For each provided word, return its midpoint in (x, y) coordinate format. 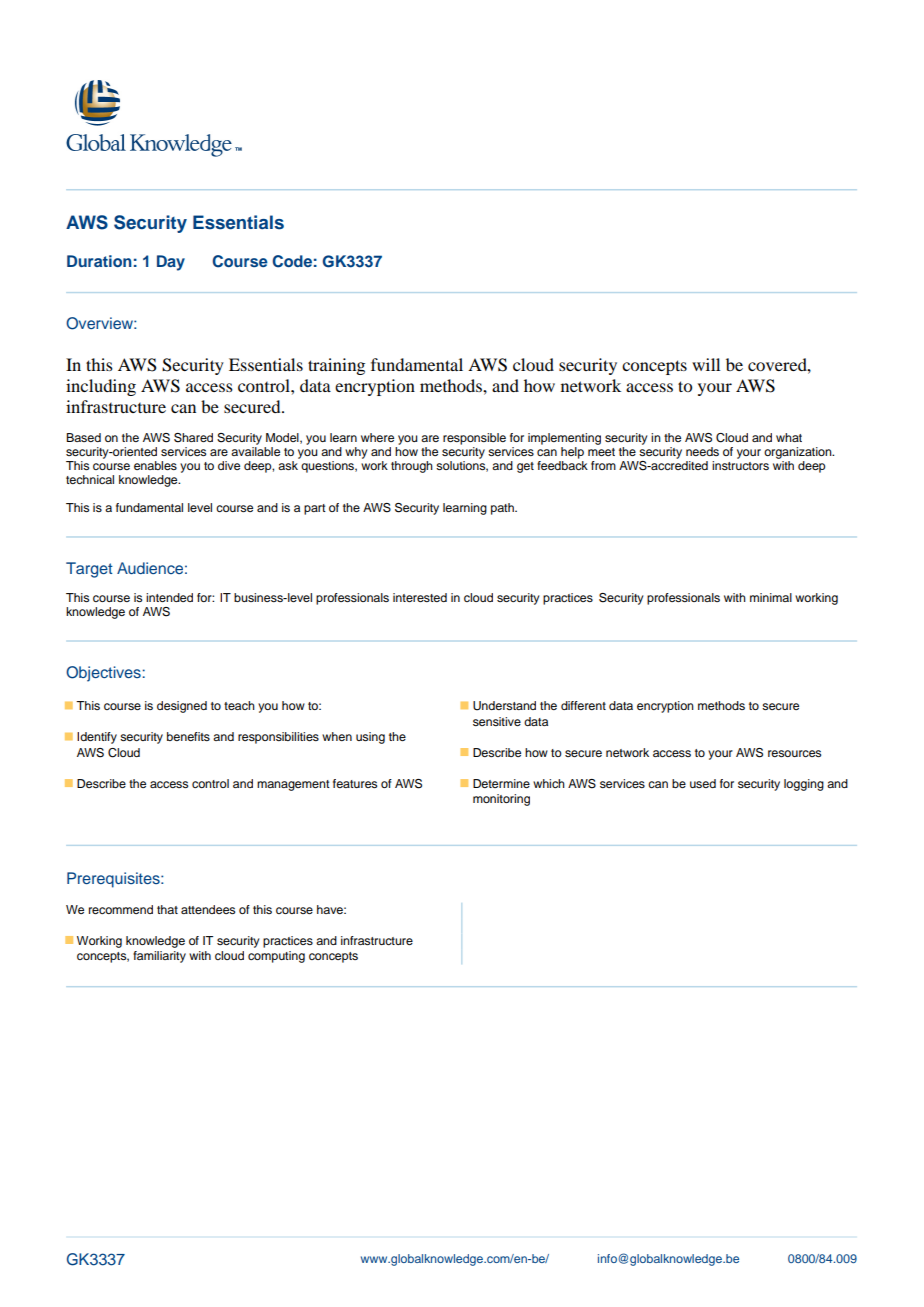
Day (171, 263)
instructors (740, 465)
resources (794, 753)
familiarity (159, 957)
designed (182, 707)
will (706, 364)
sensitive (497, 721)
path (503, 509)
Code (292, 261)
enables (155, 465)
